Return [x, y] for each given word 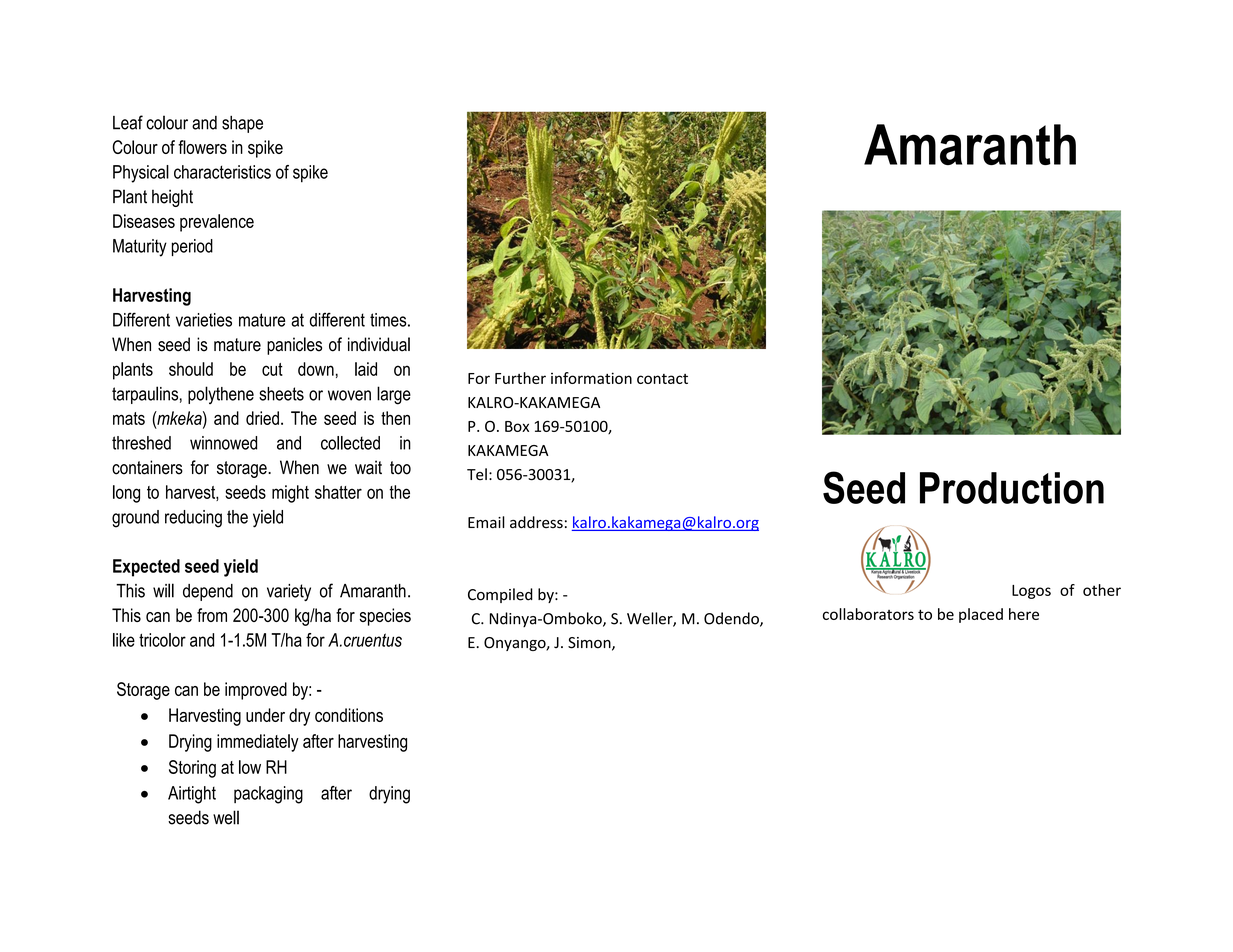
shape [242, 124]
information [591, 378]
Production [1012, 488]
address [536, 522]
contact [662, 379]
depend [208, 592]
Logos [1031, 592]
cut [272, 369]
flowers [202, 147]
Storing [192, 769]
